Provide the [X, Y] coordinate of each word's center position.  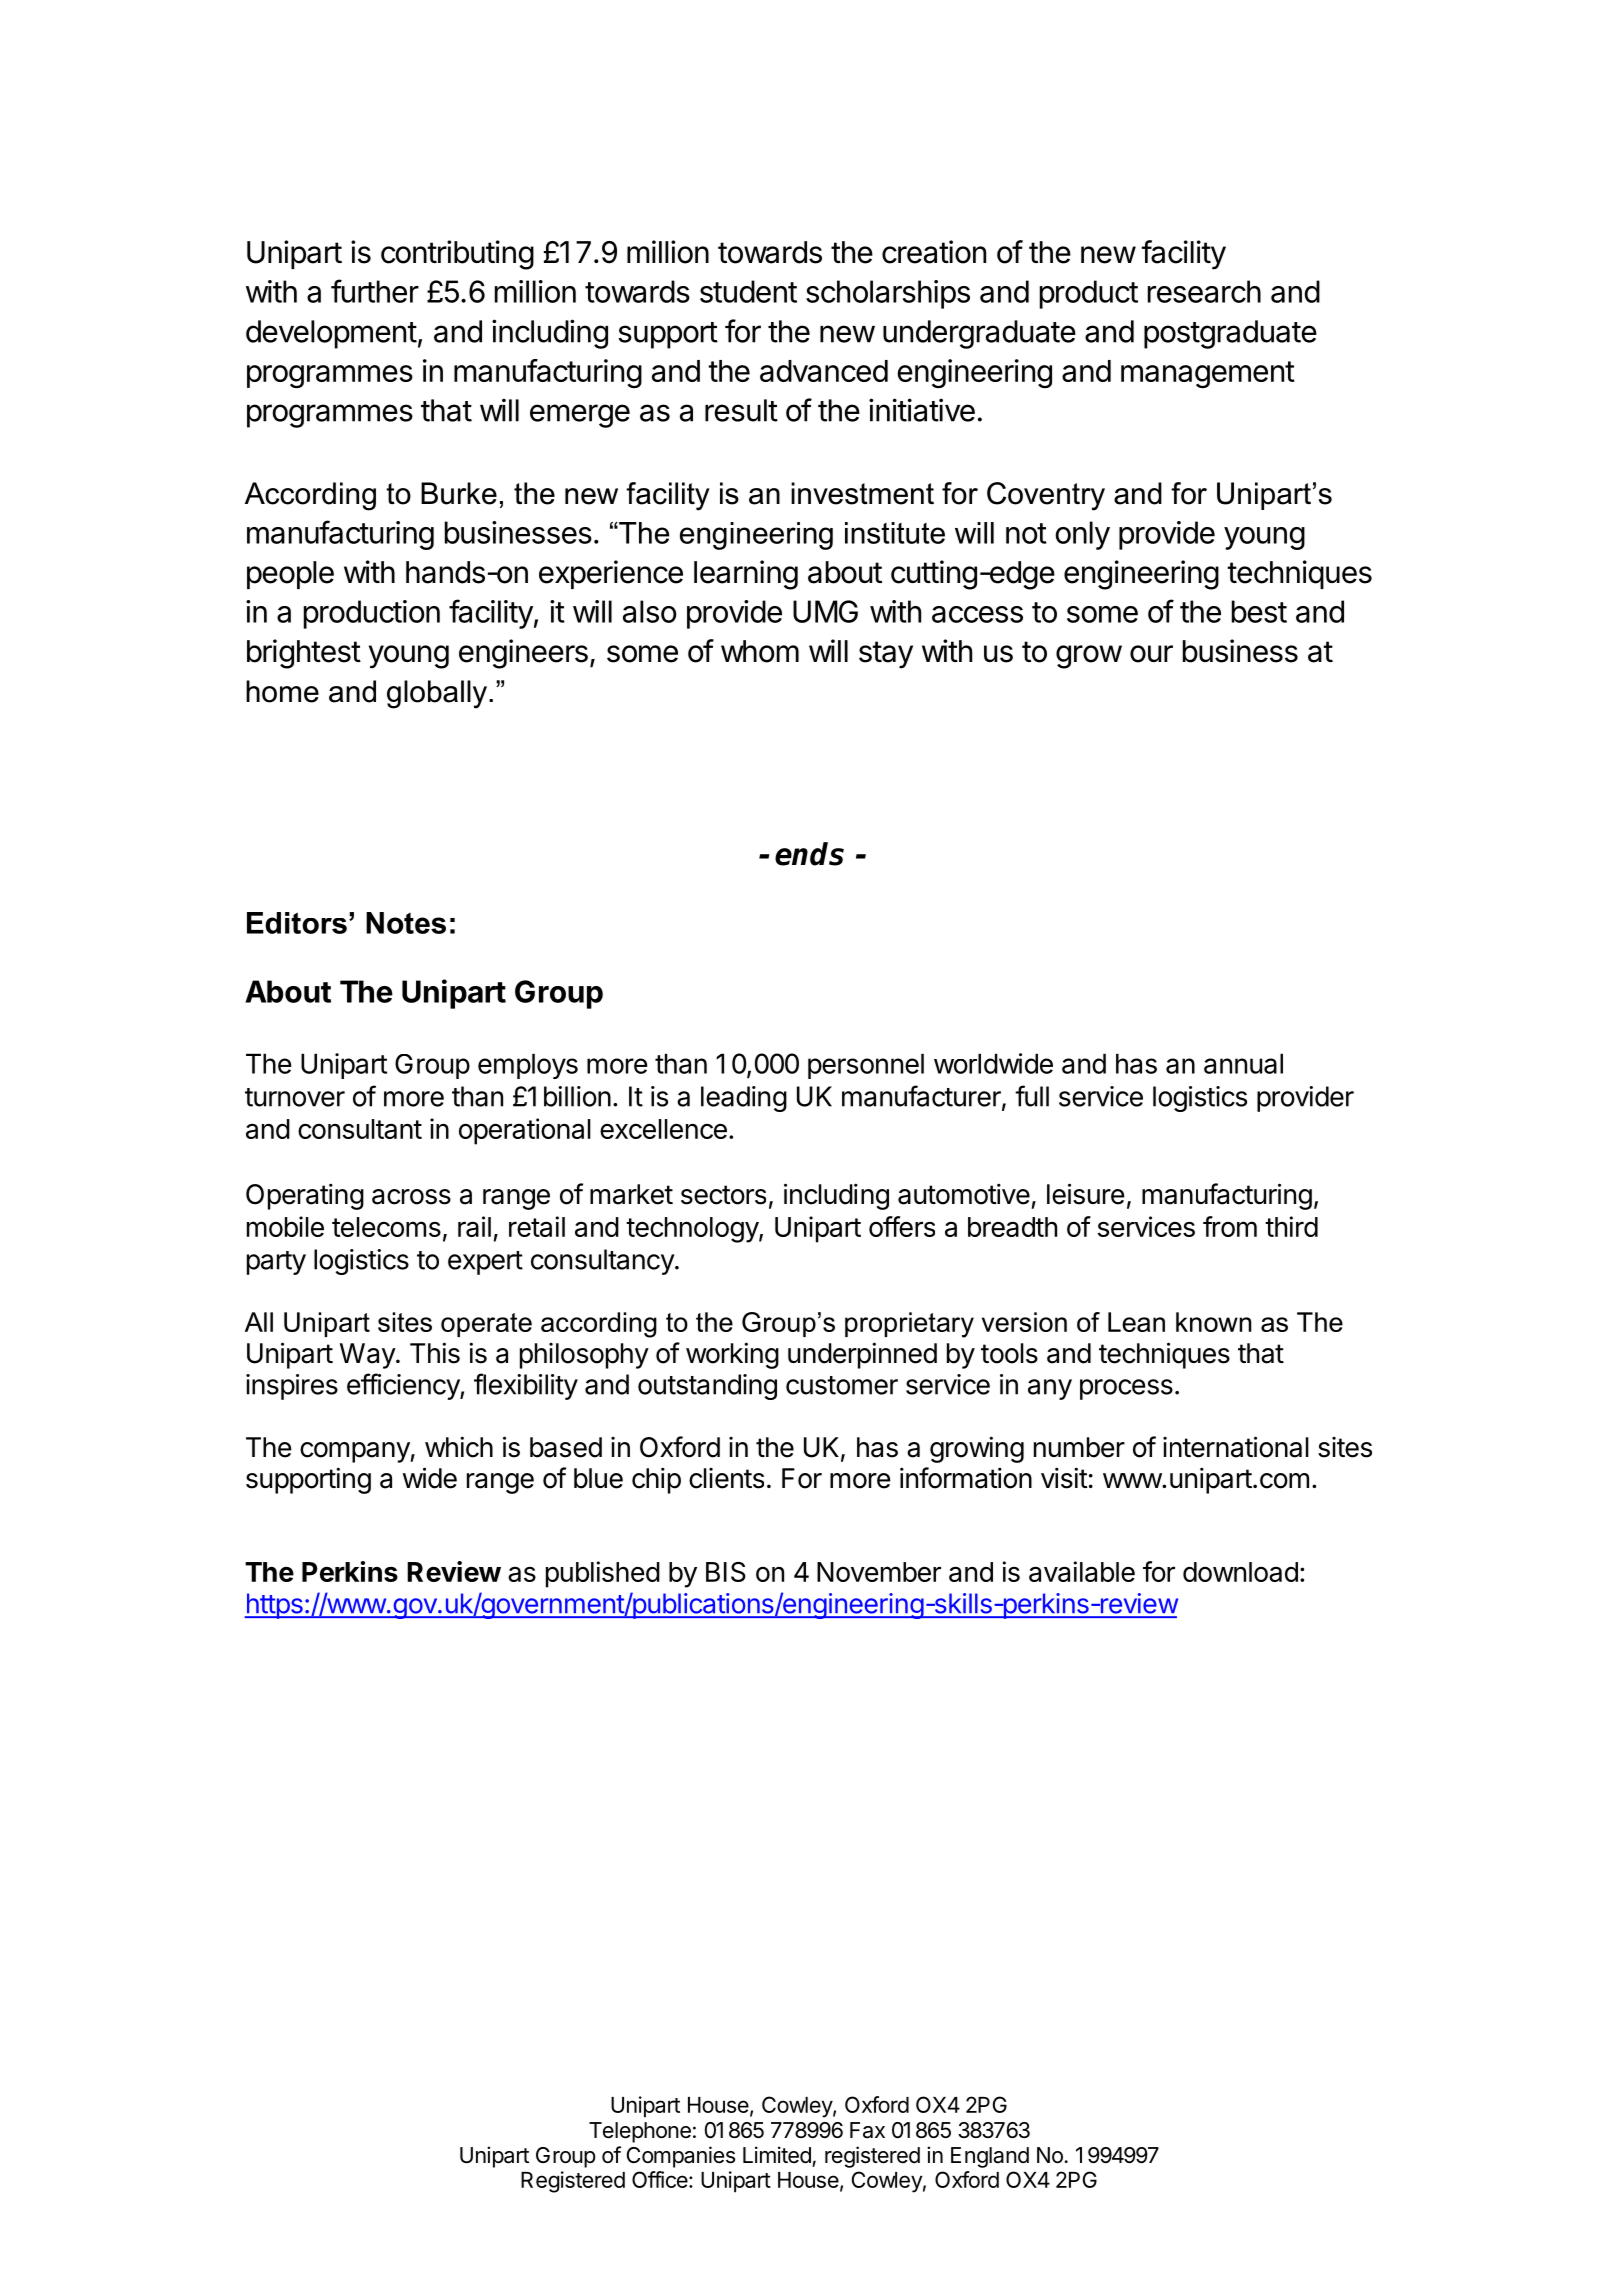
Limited [777, 2155]
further [375, 291]
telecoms [386, 1227]
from [1230, 1226]
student [748, 291]
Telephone [640, 2132]
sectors [723, 1195]
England [990, 2157]
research [1204, 291]
